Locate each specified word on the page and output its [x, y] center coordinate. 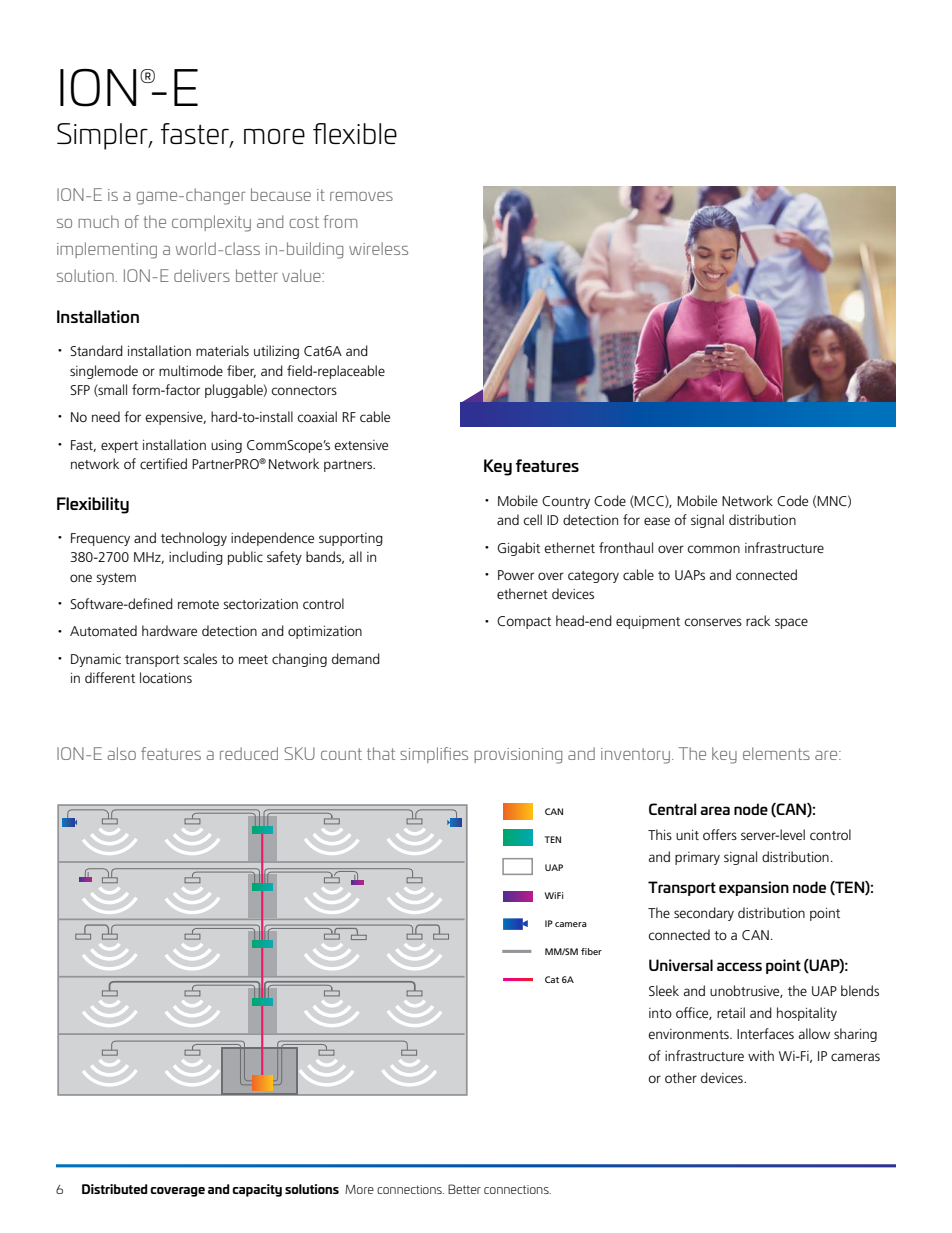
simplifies [434, 755]
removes [361, 196]
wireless [378, 248]
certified [163, 463]
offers [720, 834]
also [121, 753]
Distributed [115, 1189]
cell [532, 519]
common [713, 549]
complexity [211, 223]
